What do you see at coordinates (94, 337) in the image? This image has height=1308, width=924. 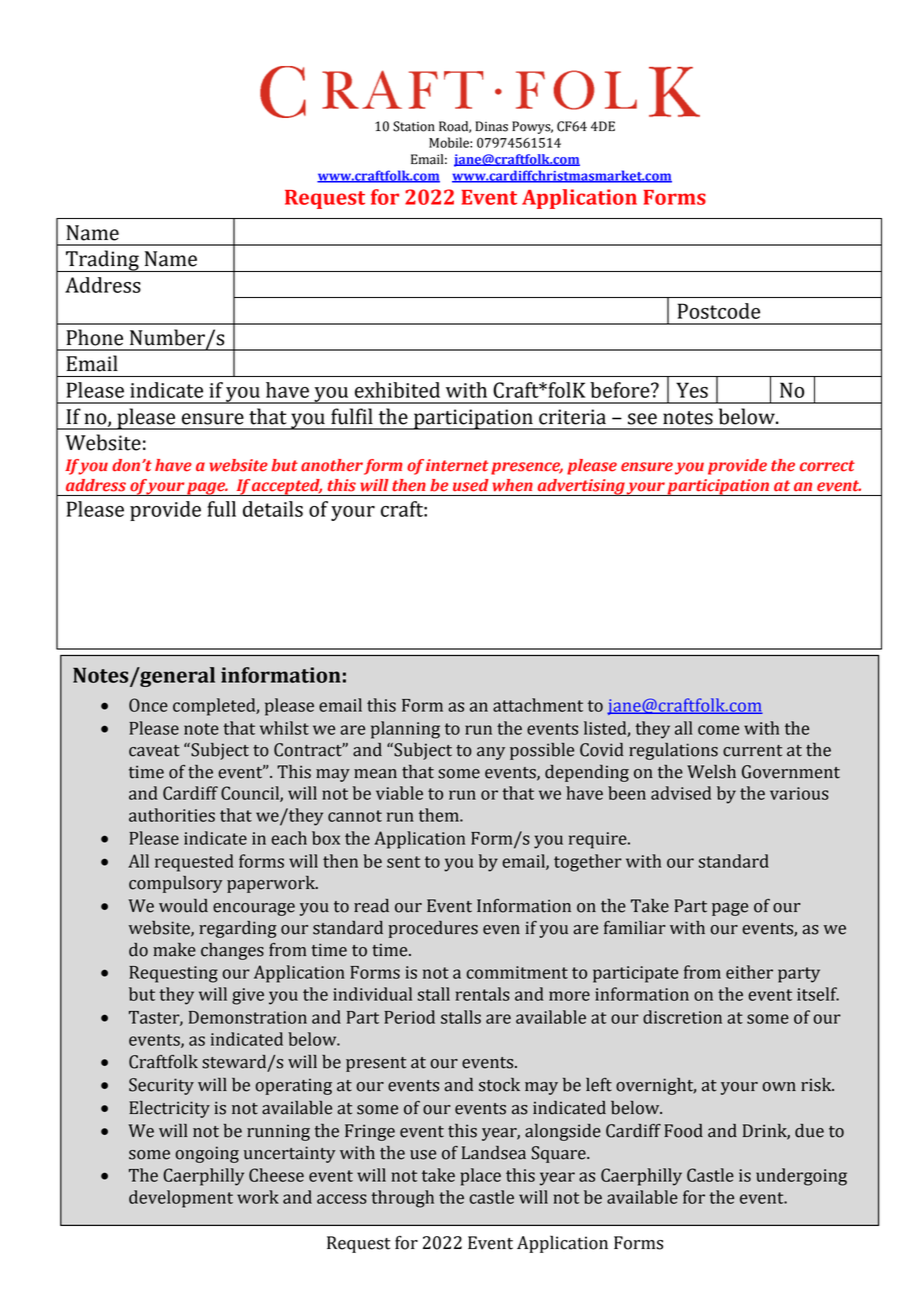 I see `Phone` at bounding box center [94, 337].
